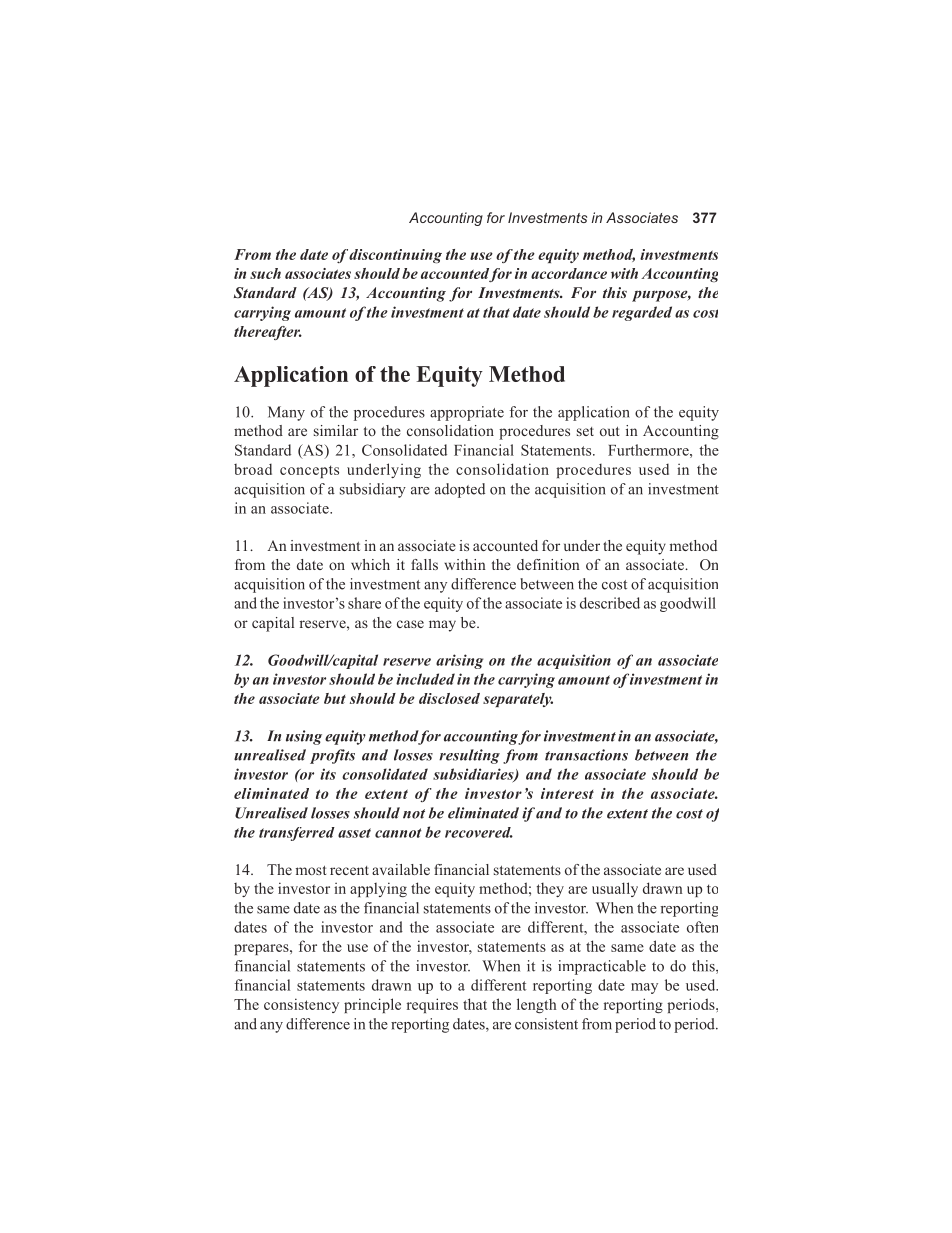 The width and height of the screenshot is (952, 1233). What do you see at coordinates (459, 661) in the screenshot?
I see `arising` at bounding box center [459, 661].
